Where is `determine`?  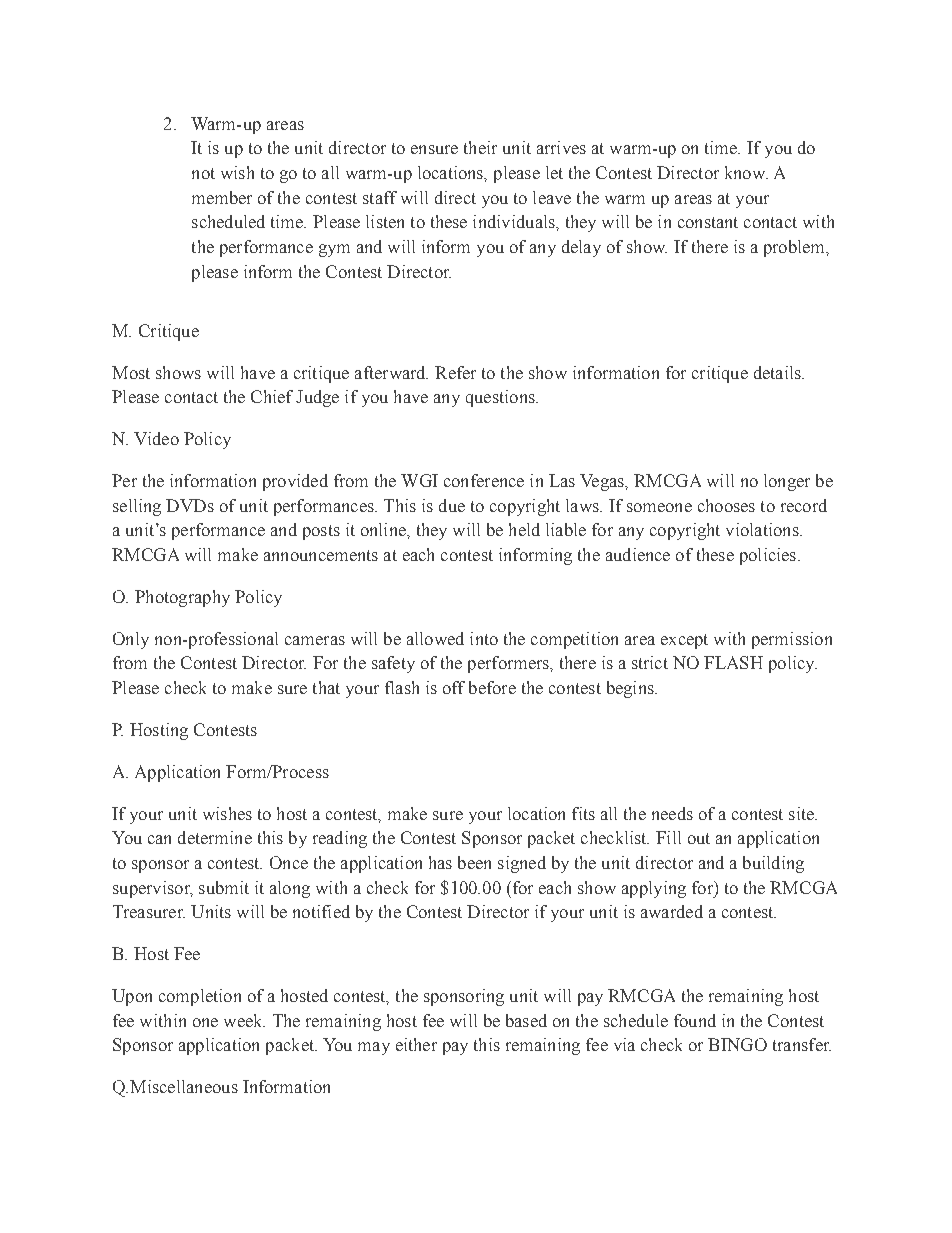 determine is located at coordinates (215, 837).
